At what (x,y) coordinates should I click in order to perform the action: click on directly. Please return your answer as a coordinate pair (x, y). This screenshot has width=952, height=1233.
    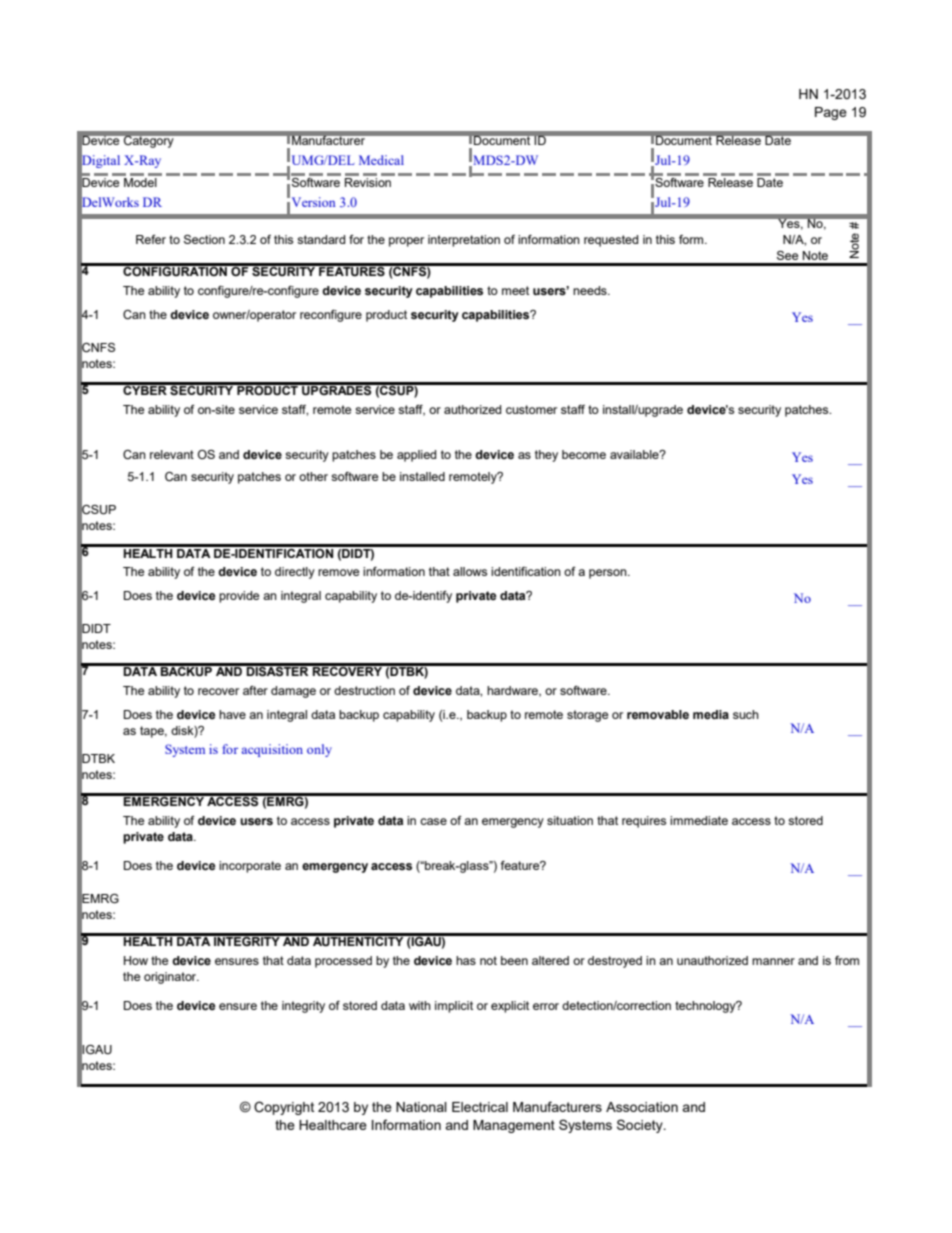
    Looking at the image, I should click on (295, 573).
